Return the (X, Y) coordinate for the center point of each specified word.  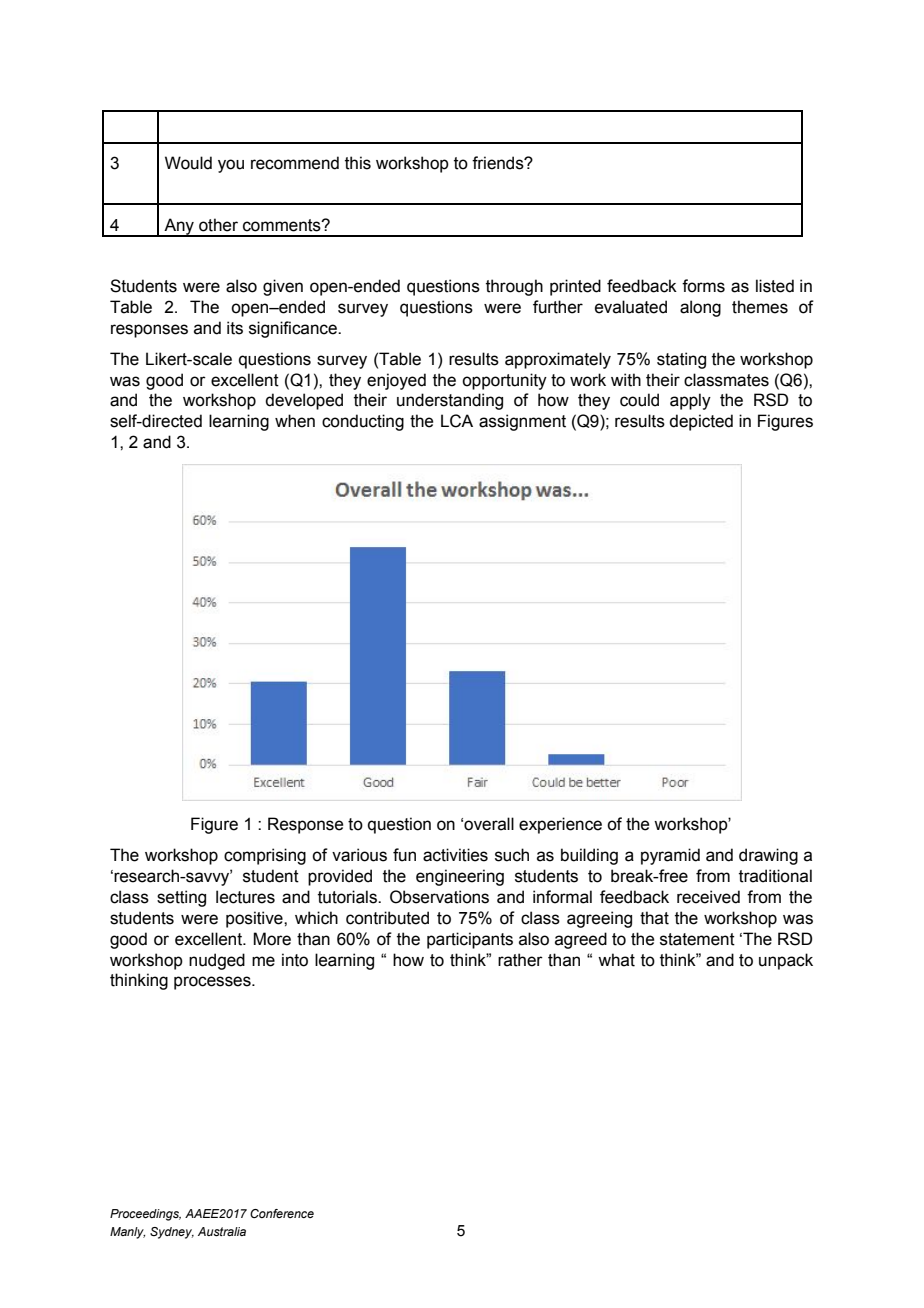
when (295, 421)
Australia (222, 1231)
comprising (265, 856)
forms (703, 286)
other (218, 225)
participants (470, 940)
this (358, 163)
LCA (457, 421)
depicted (701, 422)
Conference (282, 1213)
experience (560, 825)
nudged (217, 961)
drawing (768, 856)
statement (697, 939)
